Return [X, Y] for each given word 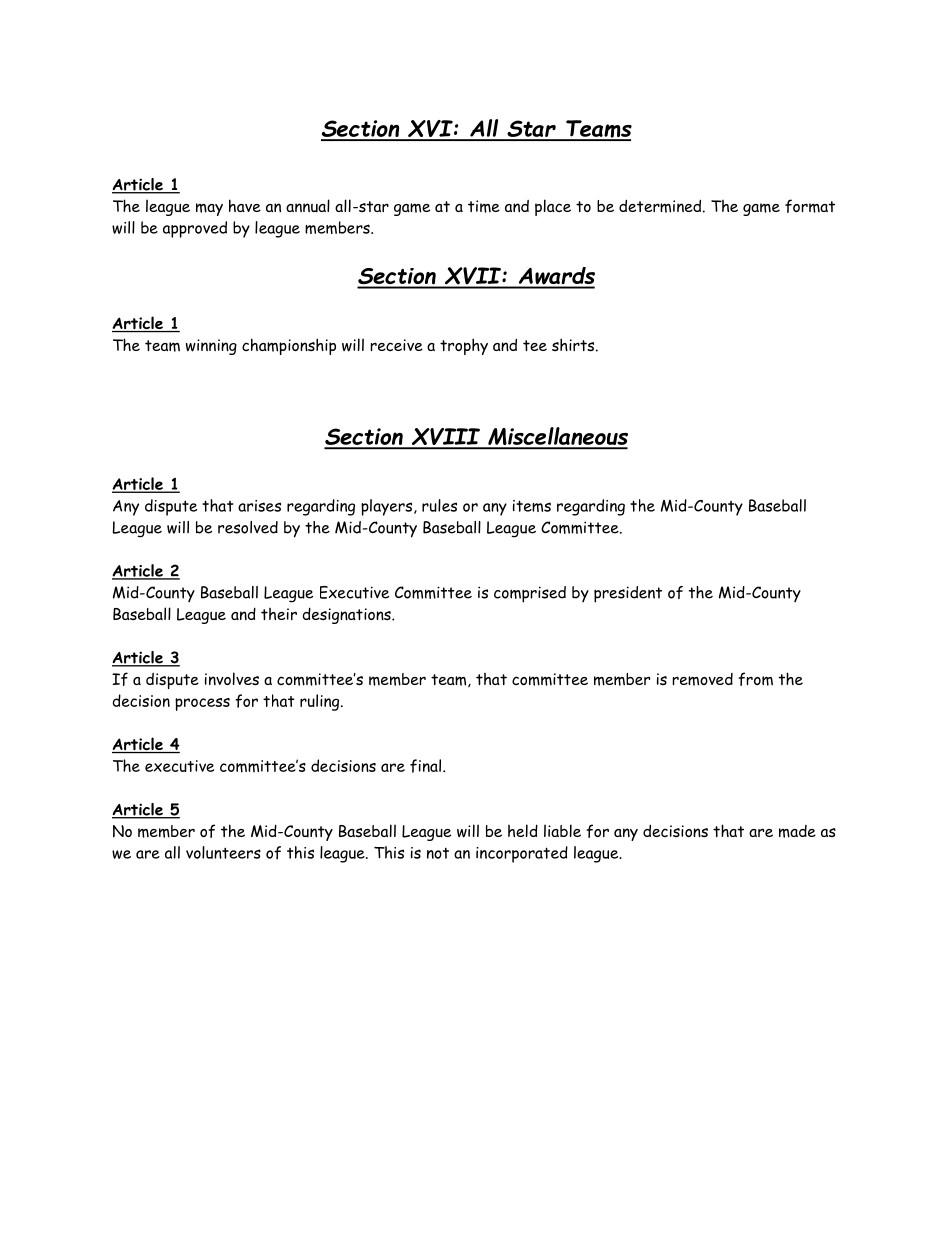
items [532, 506]
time [484, 206]
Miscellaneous [557, 437]
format [810, 206]
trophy [464, 346]
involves [232, 678]
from [755, 679]
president [628, 594]
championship [289, 346]
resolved [248, 527]
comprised [530, 594]
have [245, 205]
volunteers [223, 852]
